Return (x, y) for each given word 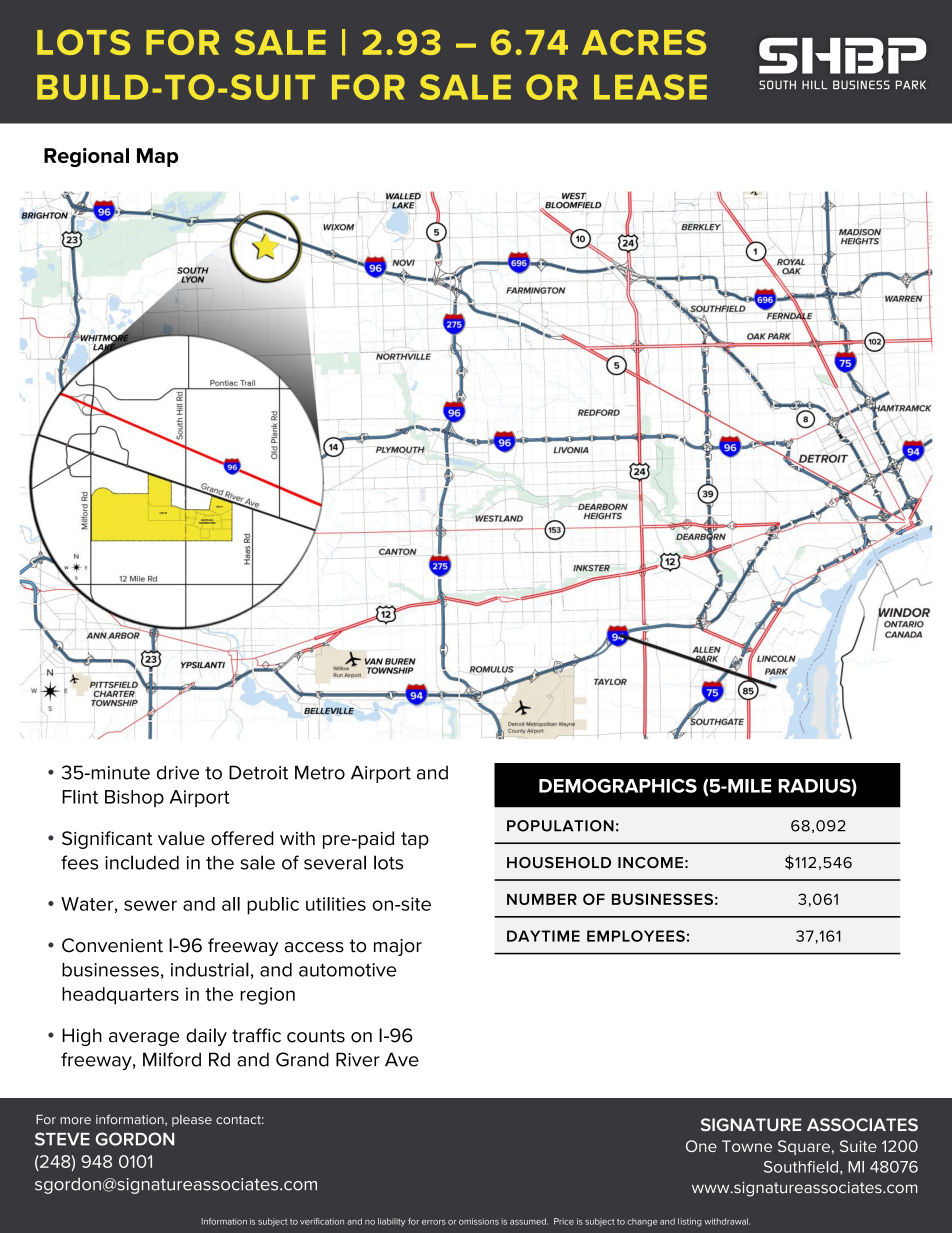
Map (157, 157)
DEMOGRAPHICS (618, 786)
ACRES (644, 42)
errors (434, 1222)
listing (690, 1222)
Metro (320, 772)
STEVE (62, 1139)
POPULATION (560, 826)
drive (178, 772)
